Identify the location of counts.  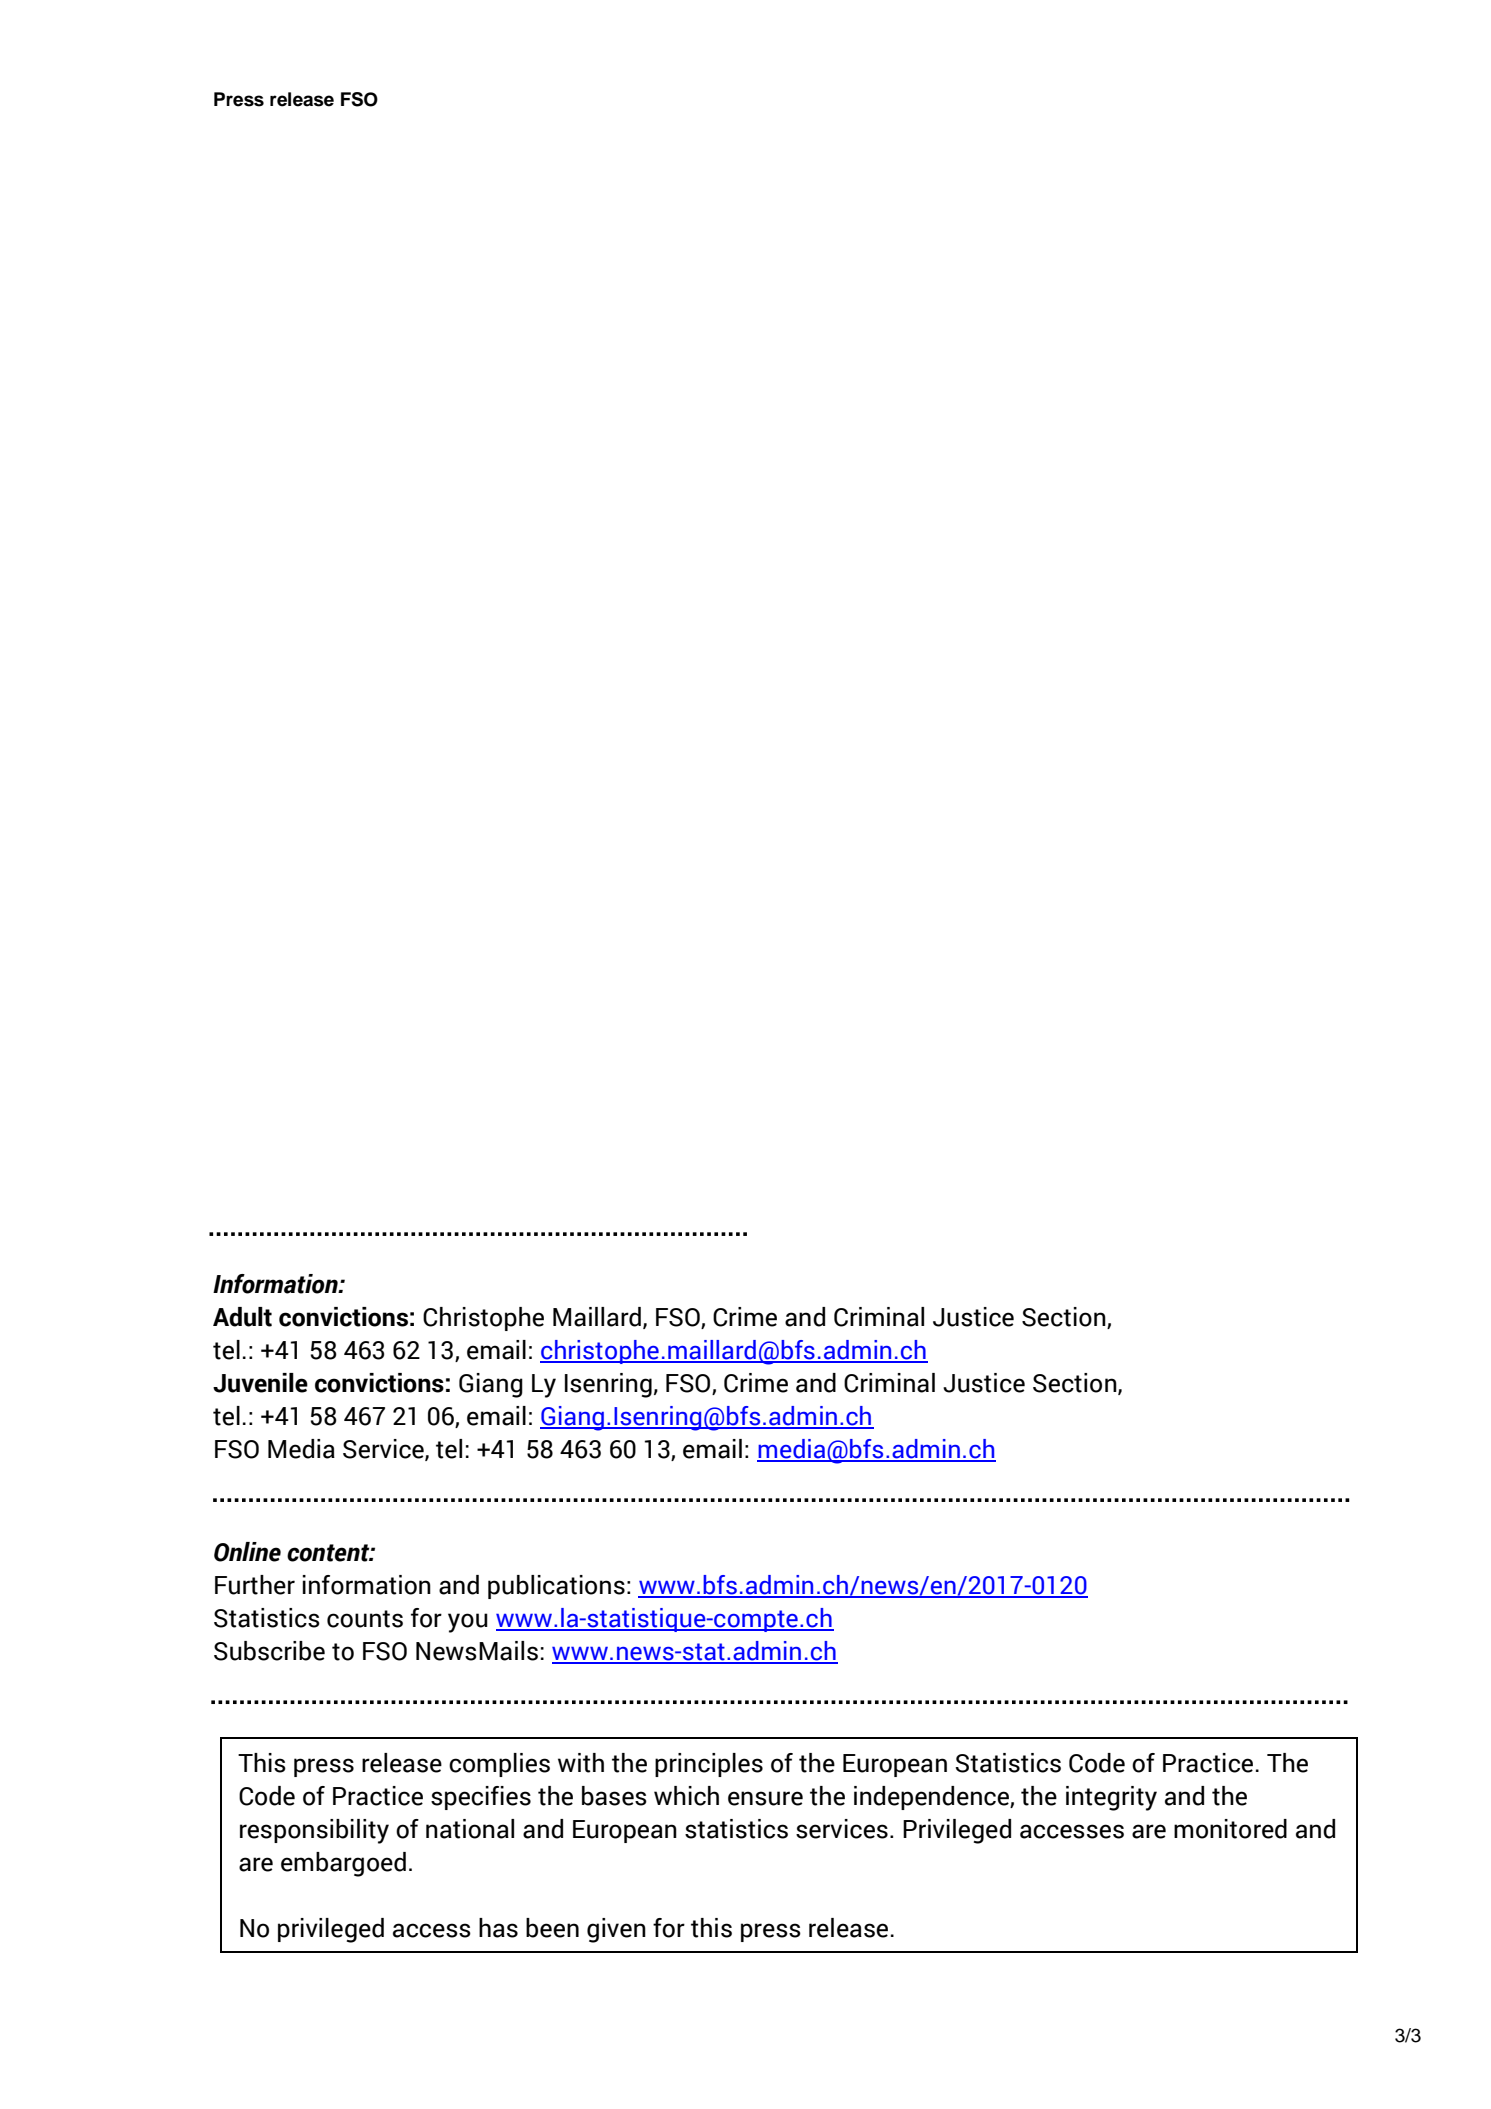
(365, 1619).
